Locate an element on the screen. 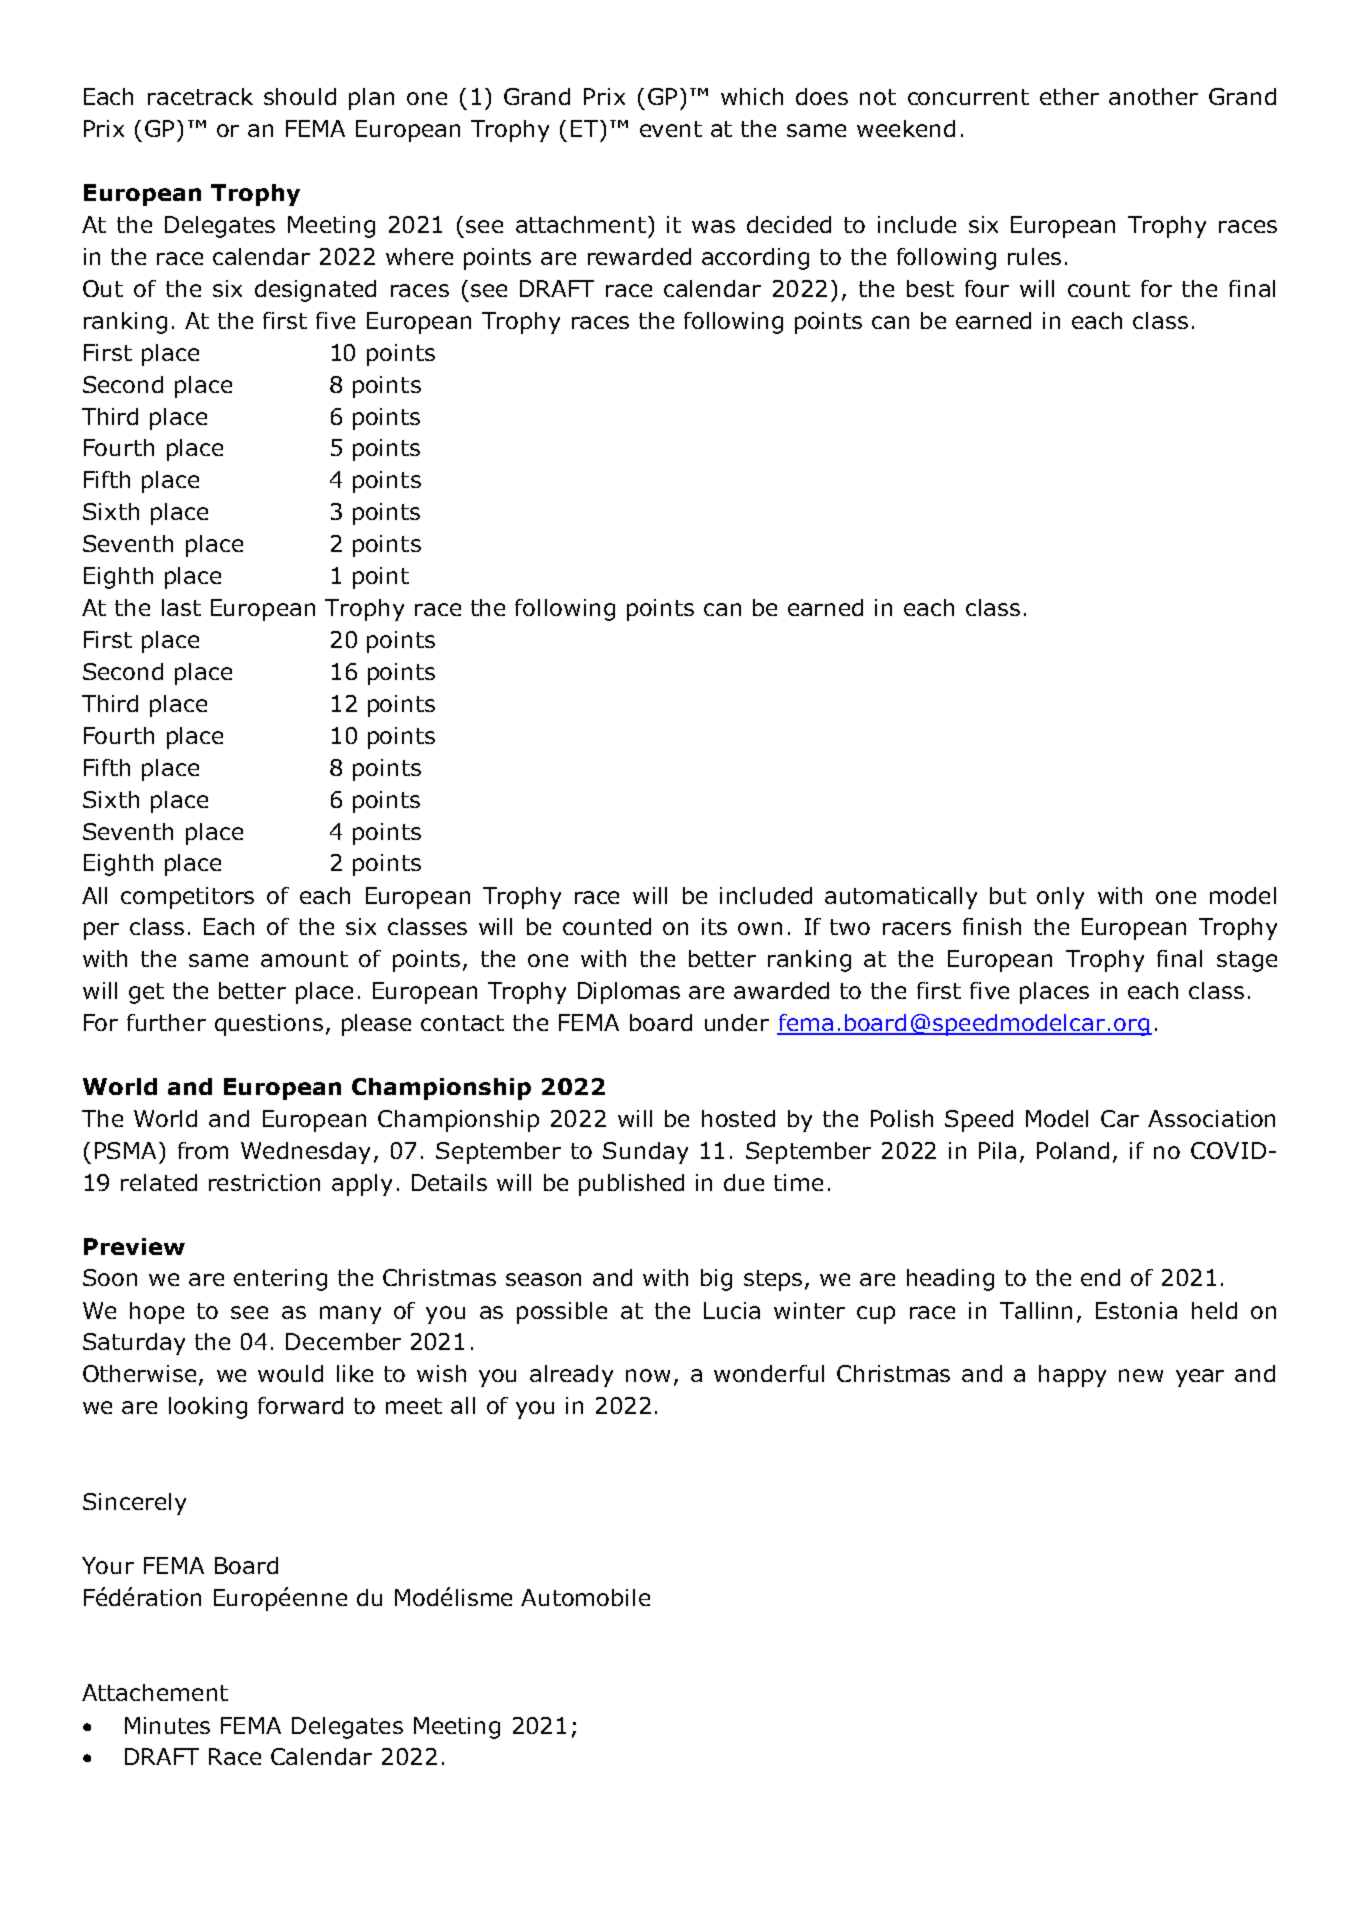  only is located at coordinates (1060, 898).
